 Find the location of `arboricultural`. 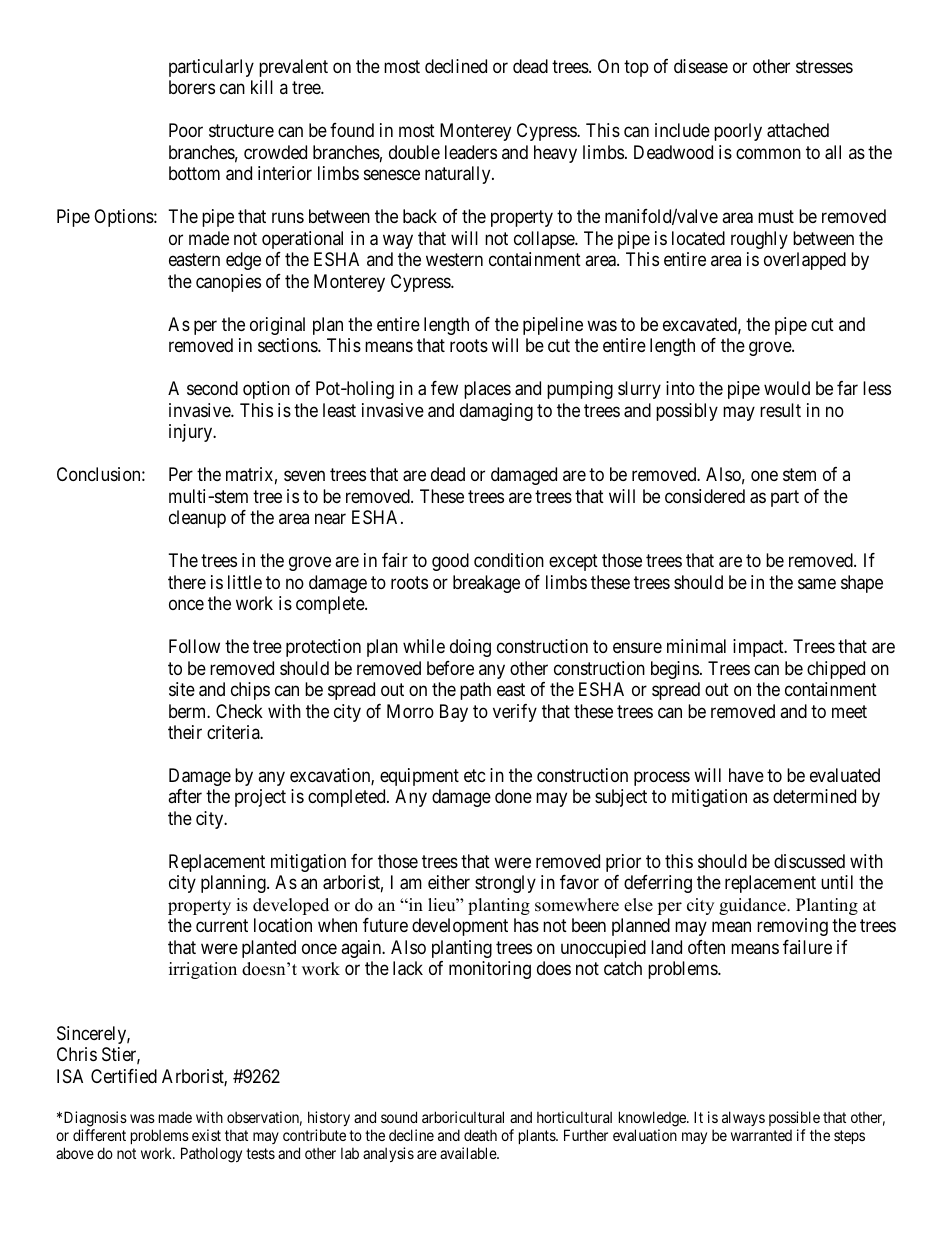

arboricultural is located at coordinates (463, 1117).
